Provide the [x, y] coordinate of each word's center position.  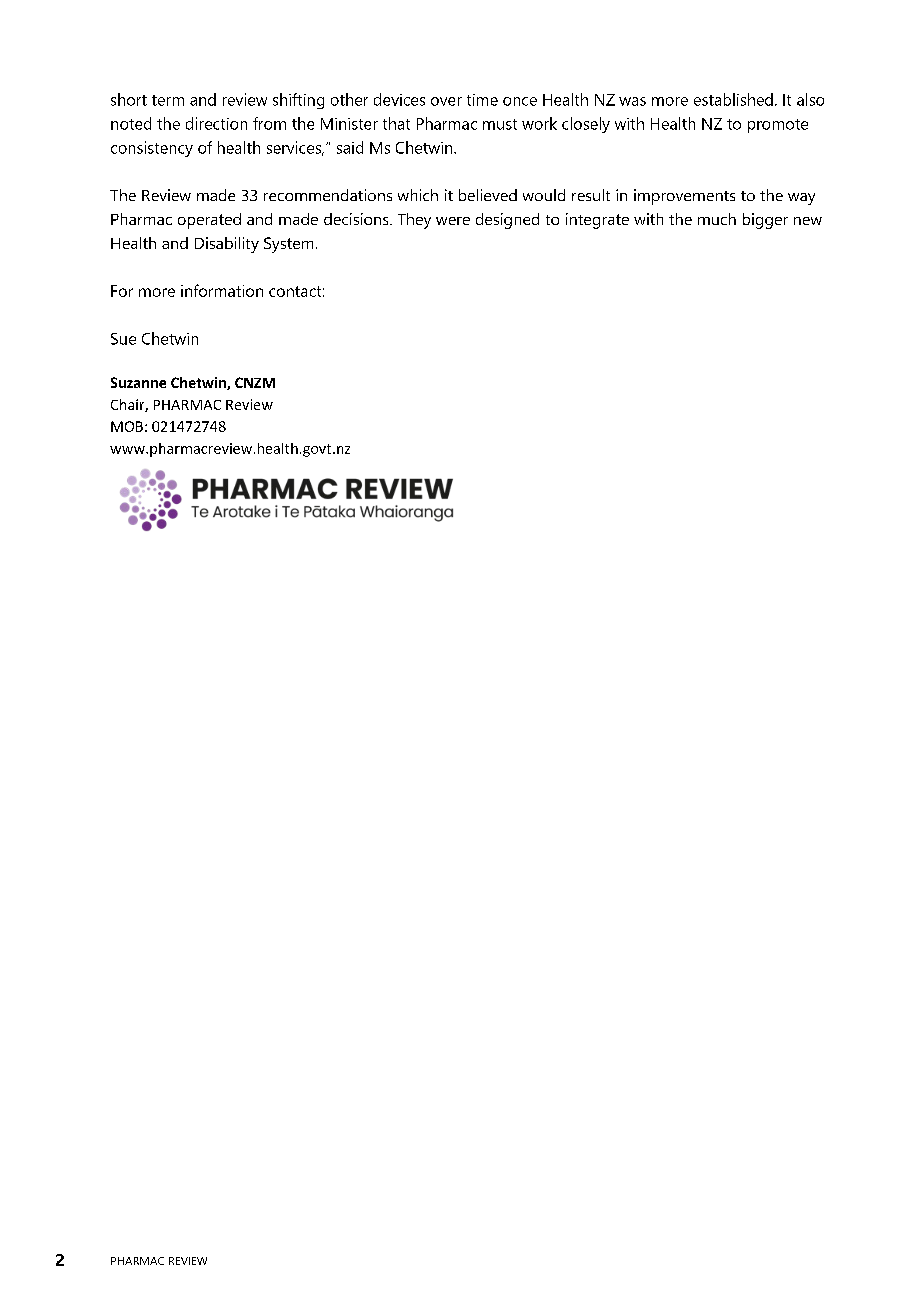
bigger [765, 221]
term [168, 100]
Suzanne [138, 382]
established [733, 99]
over [446, 101]
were [453, 221]
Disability [227, 245]
